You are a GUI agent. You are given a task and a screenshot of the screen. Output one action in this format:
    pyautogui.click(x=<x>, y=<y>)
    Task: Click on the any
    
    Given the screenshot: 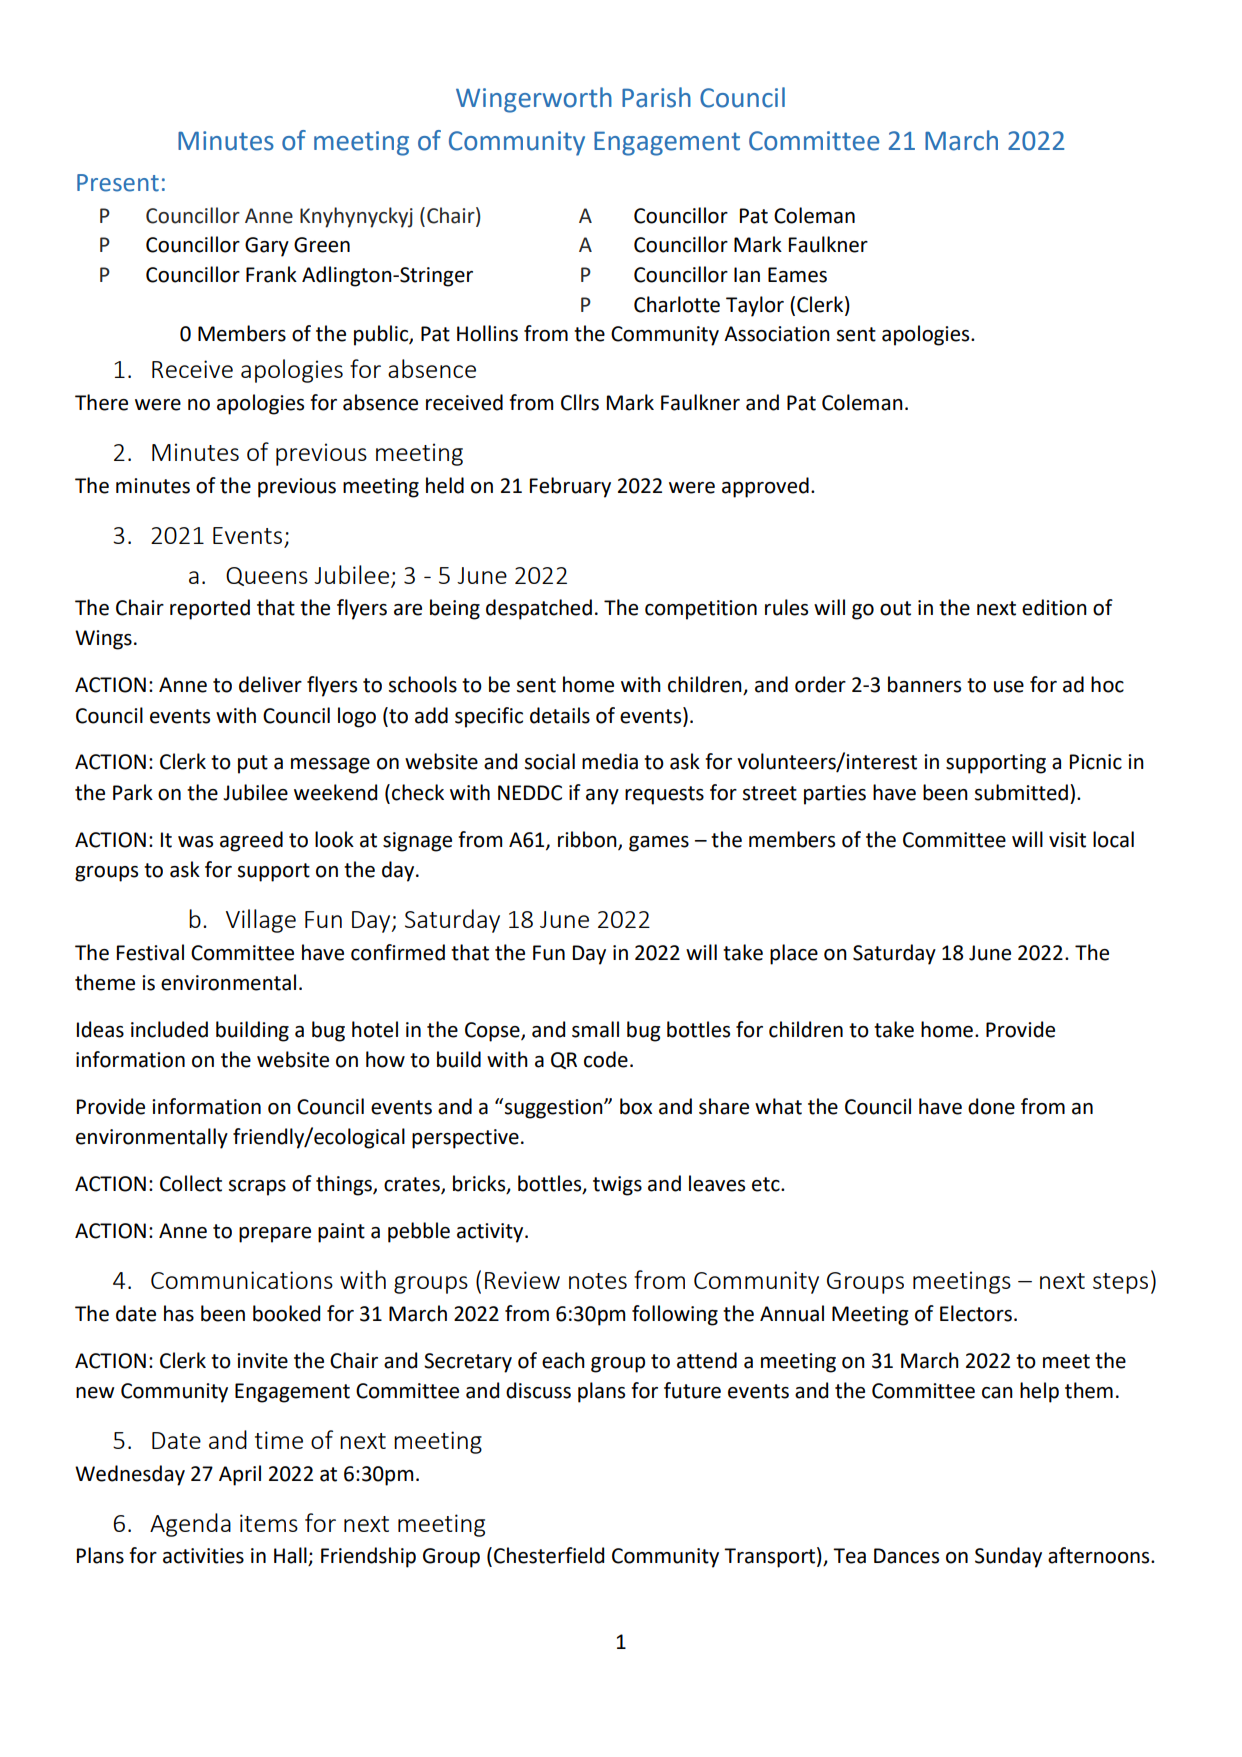 What is the action you would take?
    pyautogui.click(x=602, y=797)
